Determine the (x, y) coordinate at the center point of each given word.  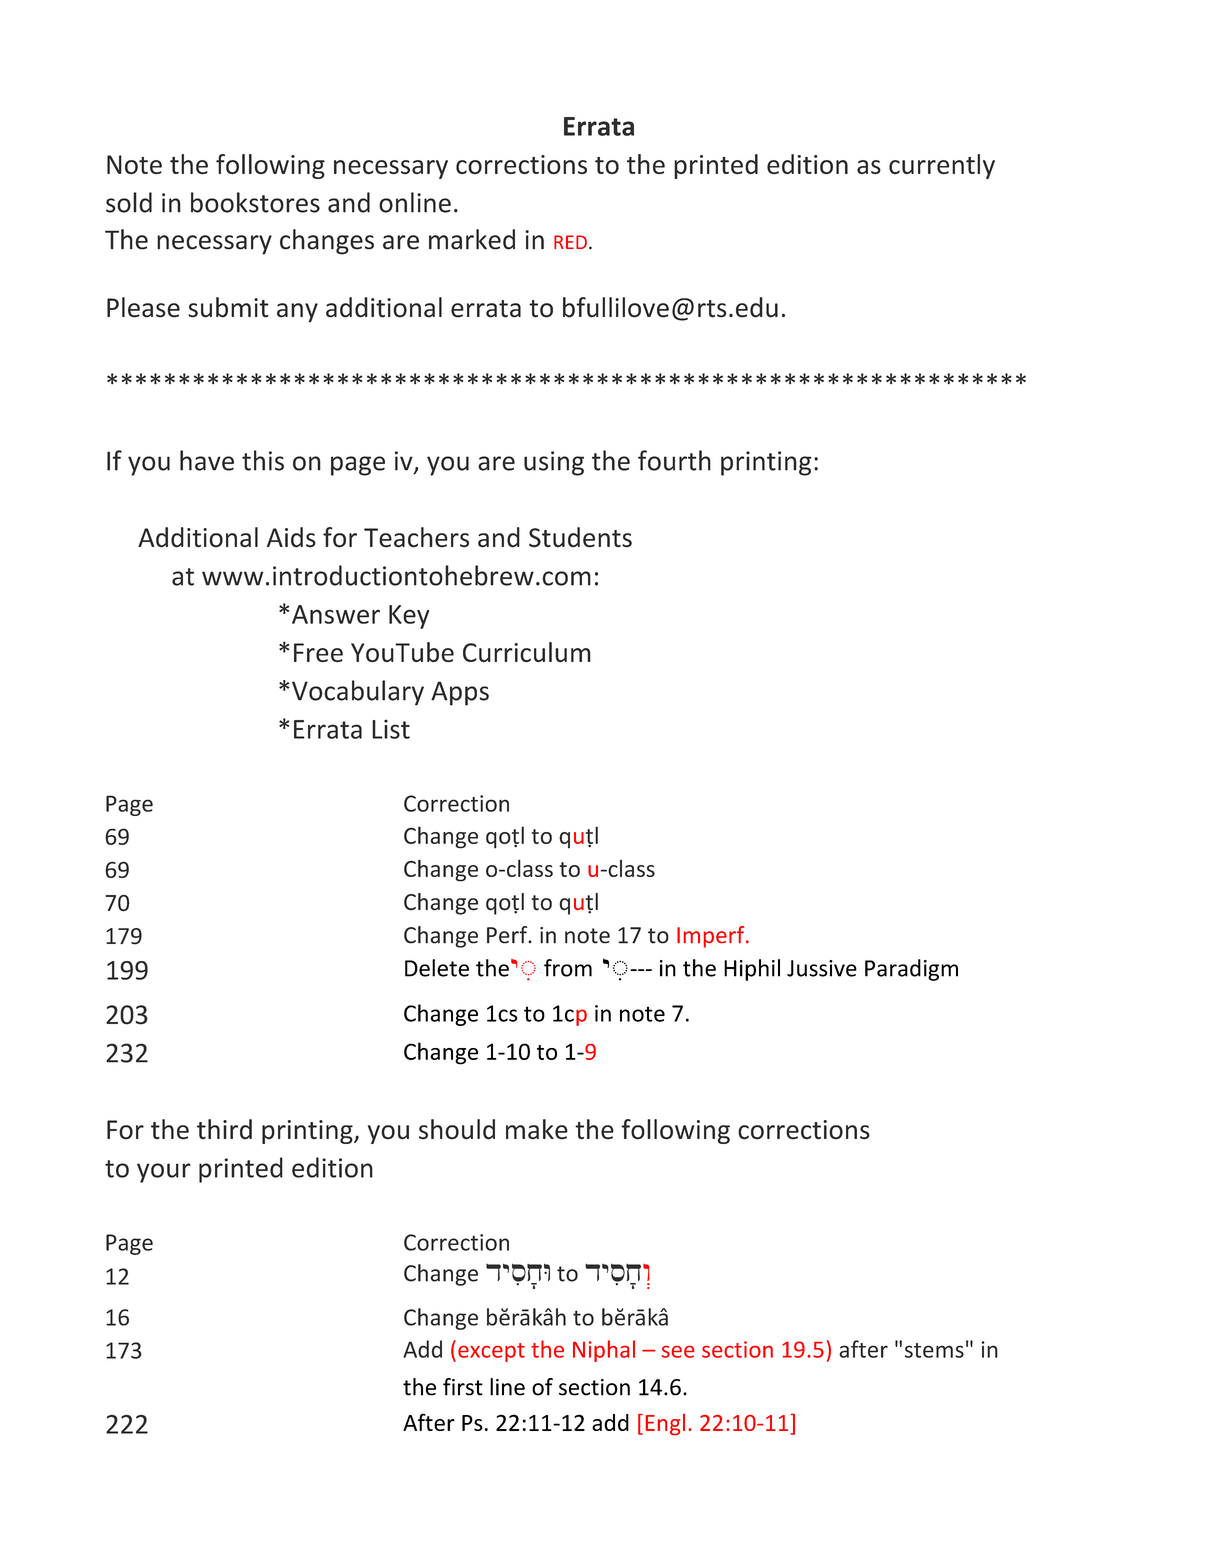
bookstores (255, 202)
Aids (291, 537)
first (463, 1387)
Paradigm (911, 970)
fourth (674, 460)
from (568, 968)
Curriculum (527, 652)
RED (570, 242)
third (224, 1129)
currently (942, 166)
